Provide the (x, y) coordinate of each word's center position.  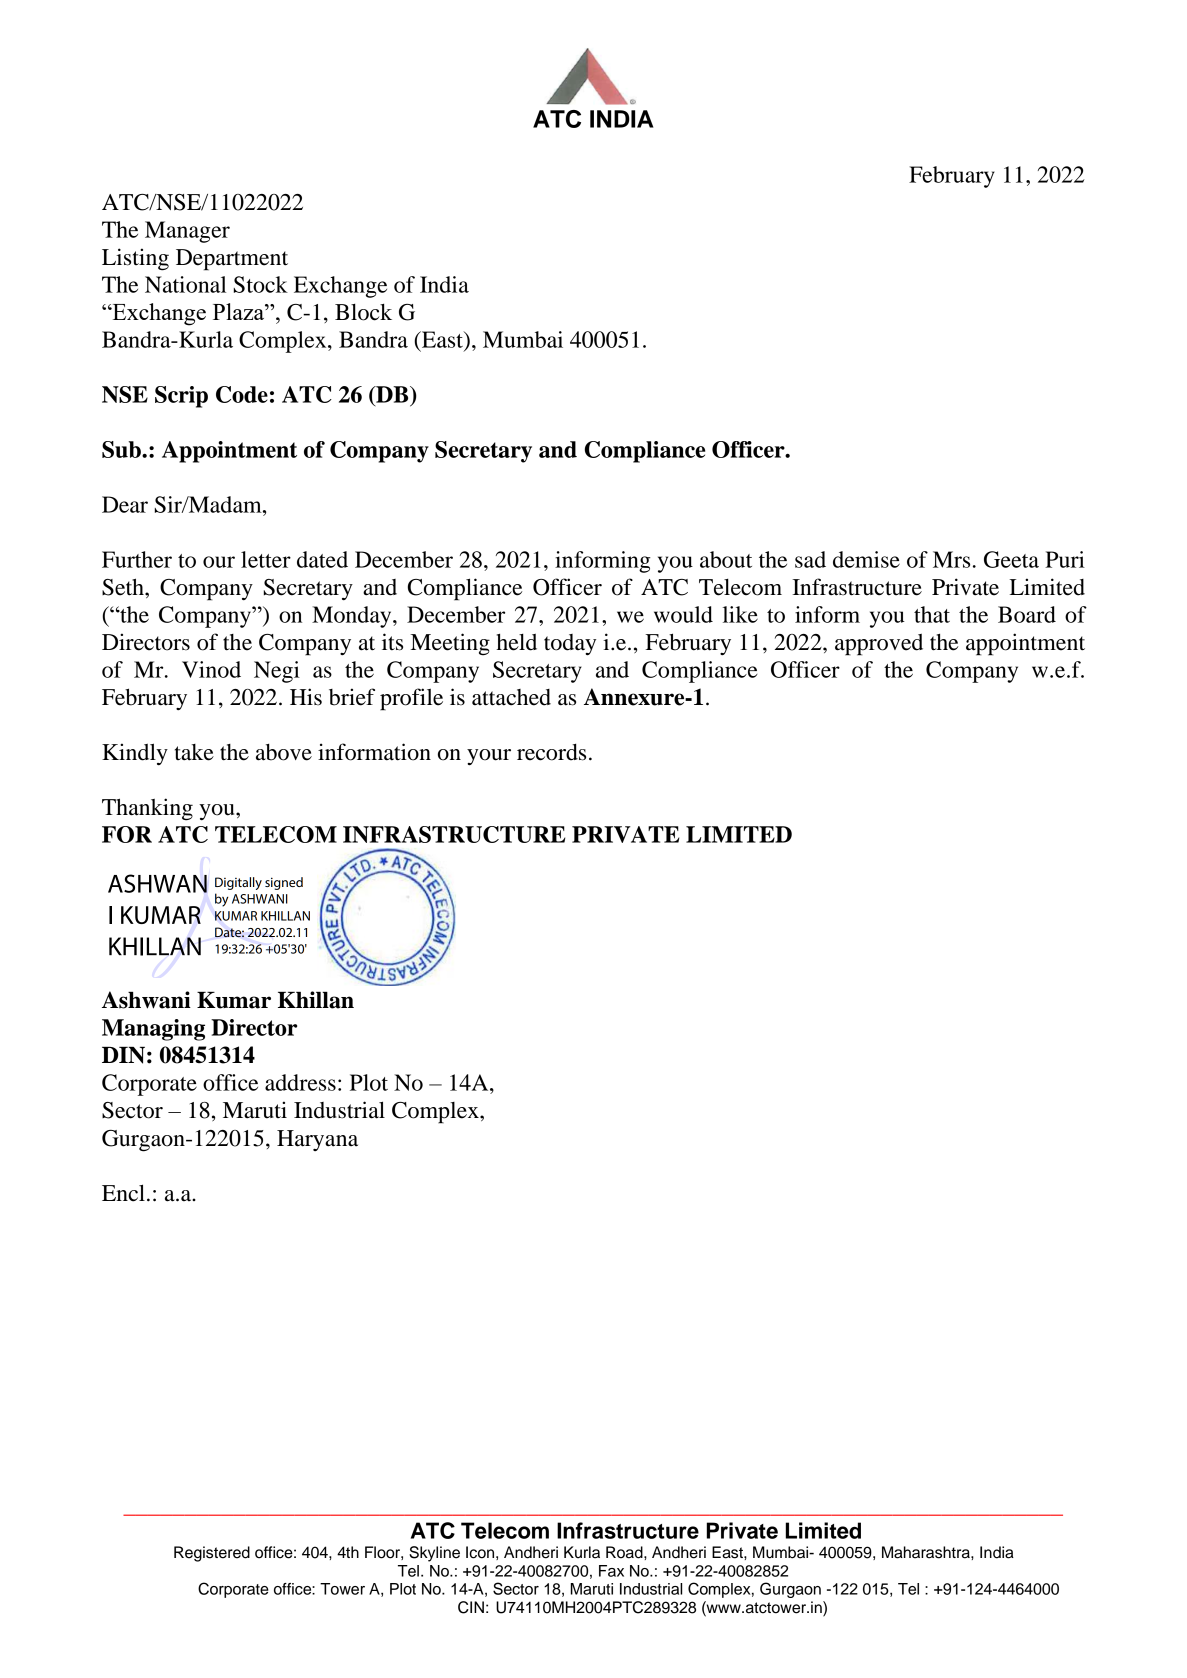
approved (879, 645)
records (551, 752)
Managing (153, 1030)
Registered (212, 1554)
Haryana (317, 1140)
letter (266, 559)
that (932, 614)
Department (232, 260)
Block (363, 312)
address (300, 1082)
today (570, 645)
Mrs (951, 559)
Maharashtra (927, 1552)
